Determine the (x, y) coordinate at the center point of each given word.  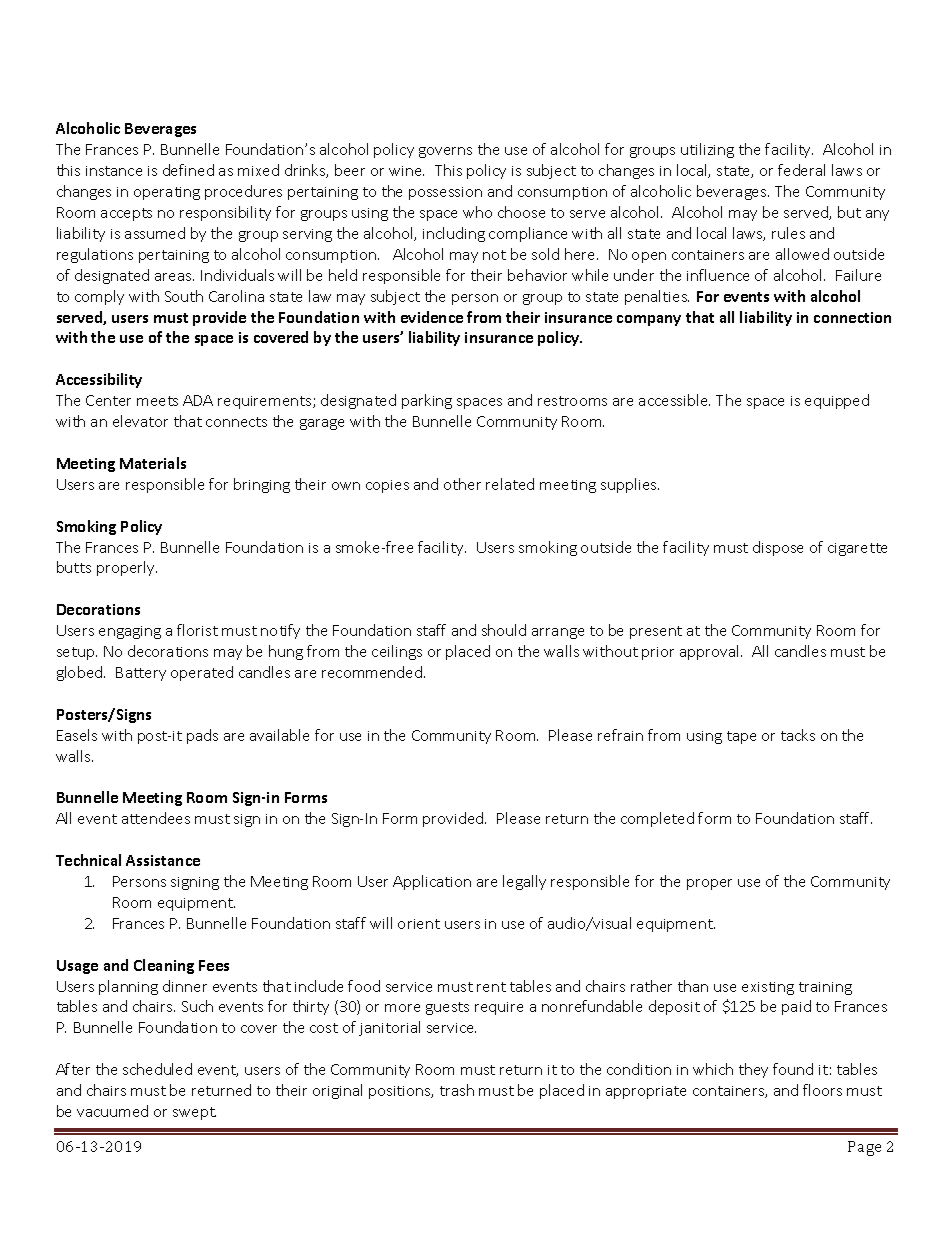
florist (197, 630)
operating (167, 193)
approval (711, 652)
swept (194, 1113)
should (504, 630)
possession (445, 193)
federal (801, 170)
